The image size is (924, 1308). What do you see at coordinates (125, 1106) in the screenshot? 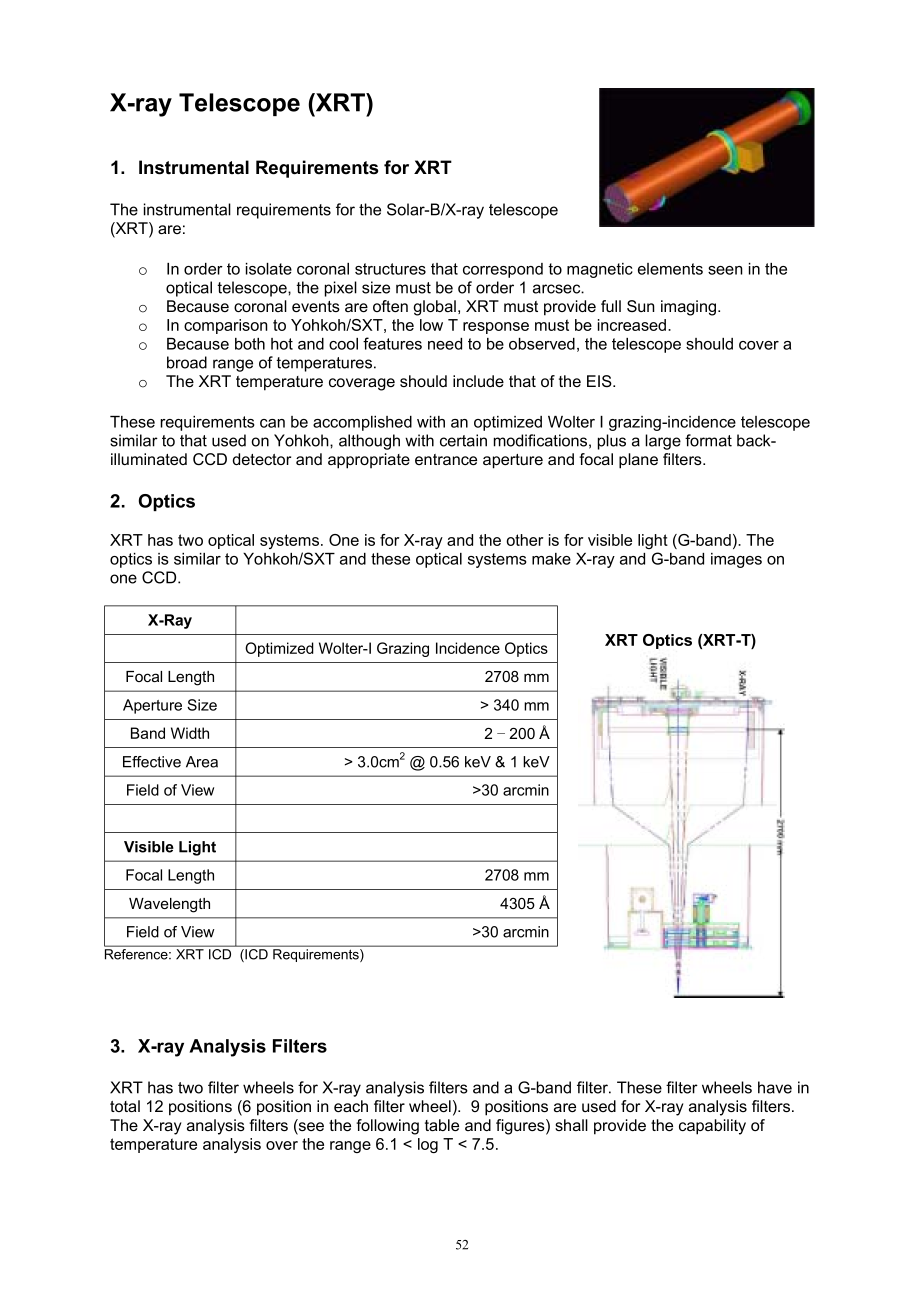
I see `total` at bounding box center [125, 1106].
